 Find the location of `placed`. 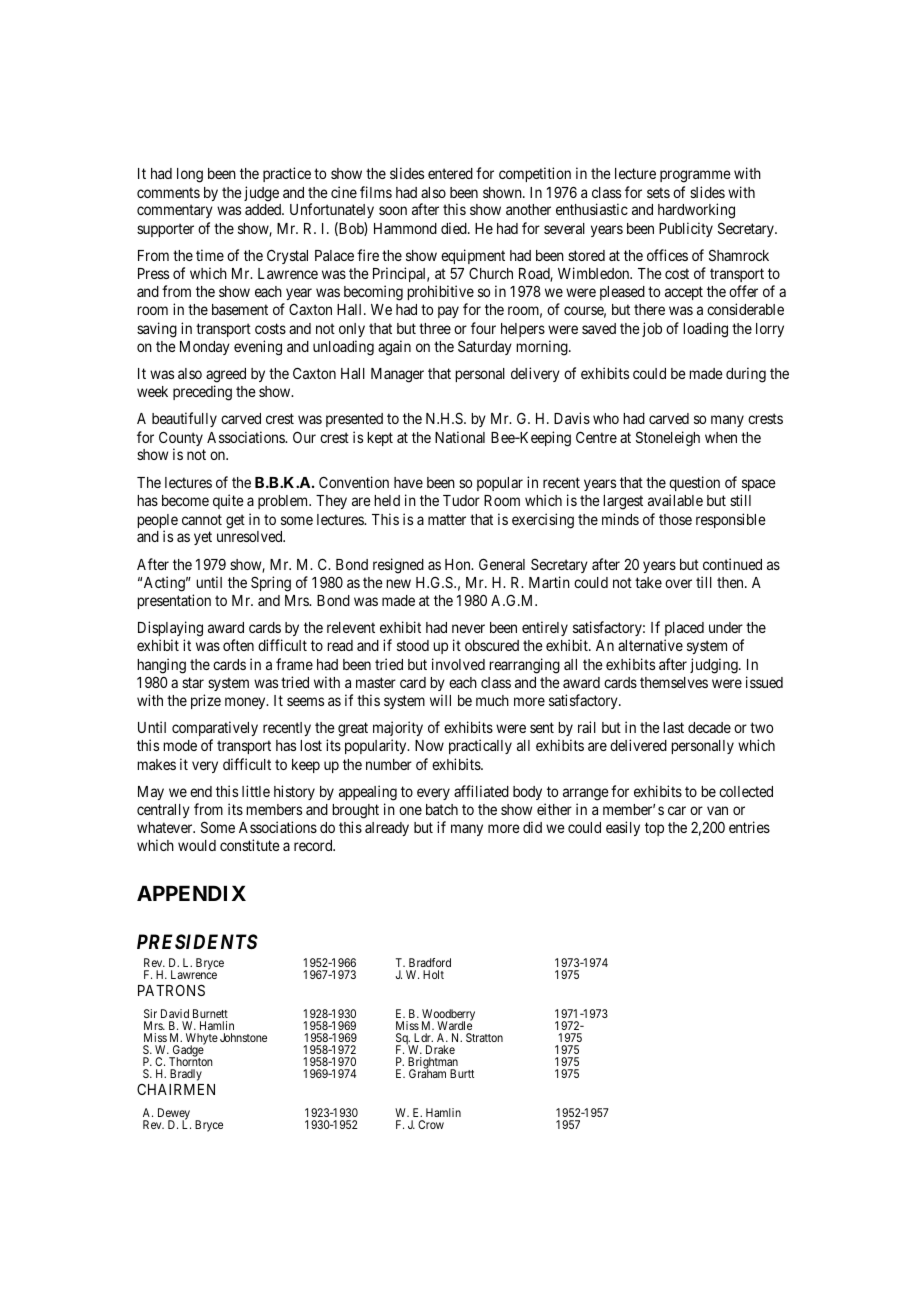

placed is located at coordinates (684, 631).
